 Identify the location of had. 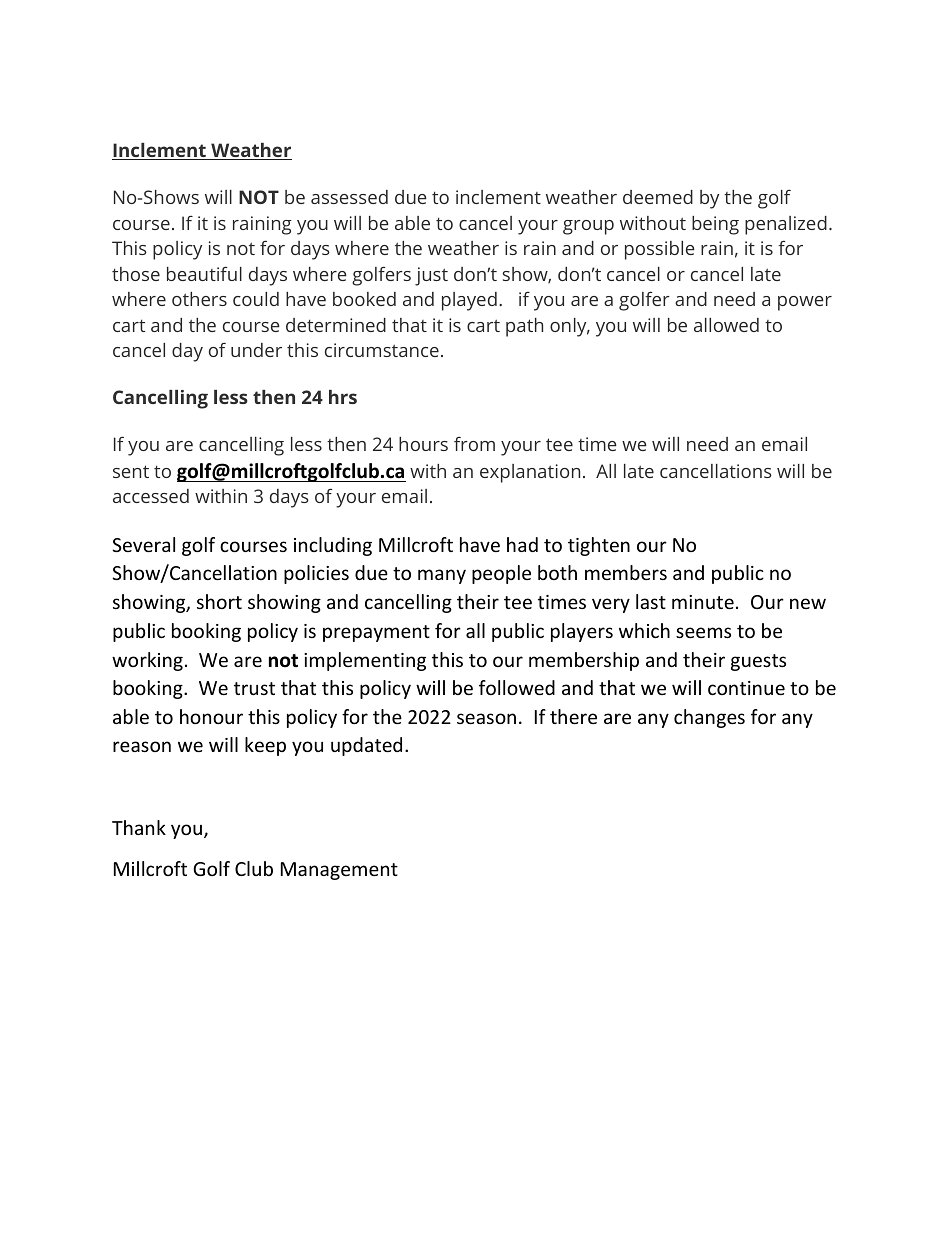
(522, 544).
